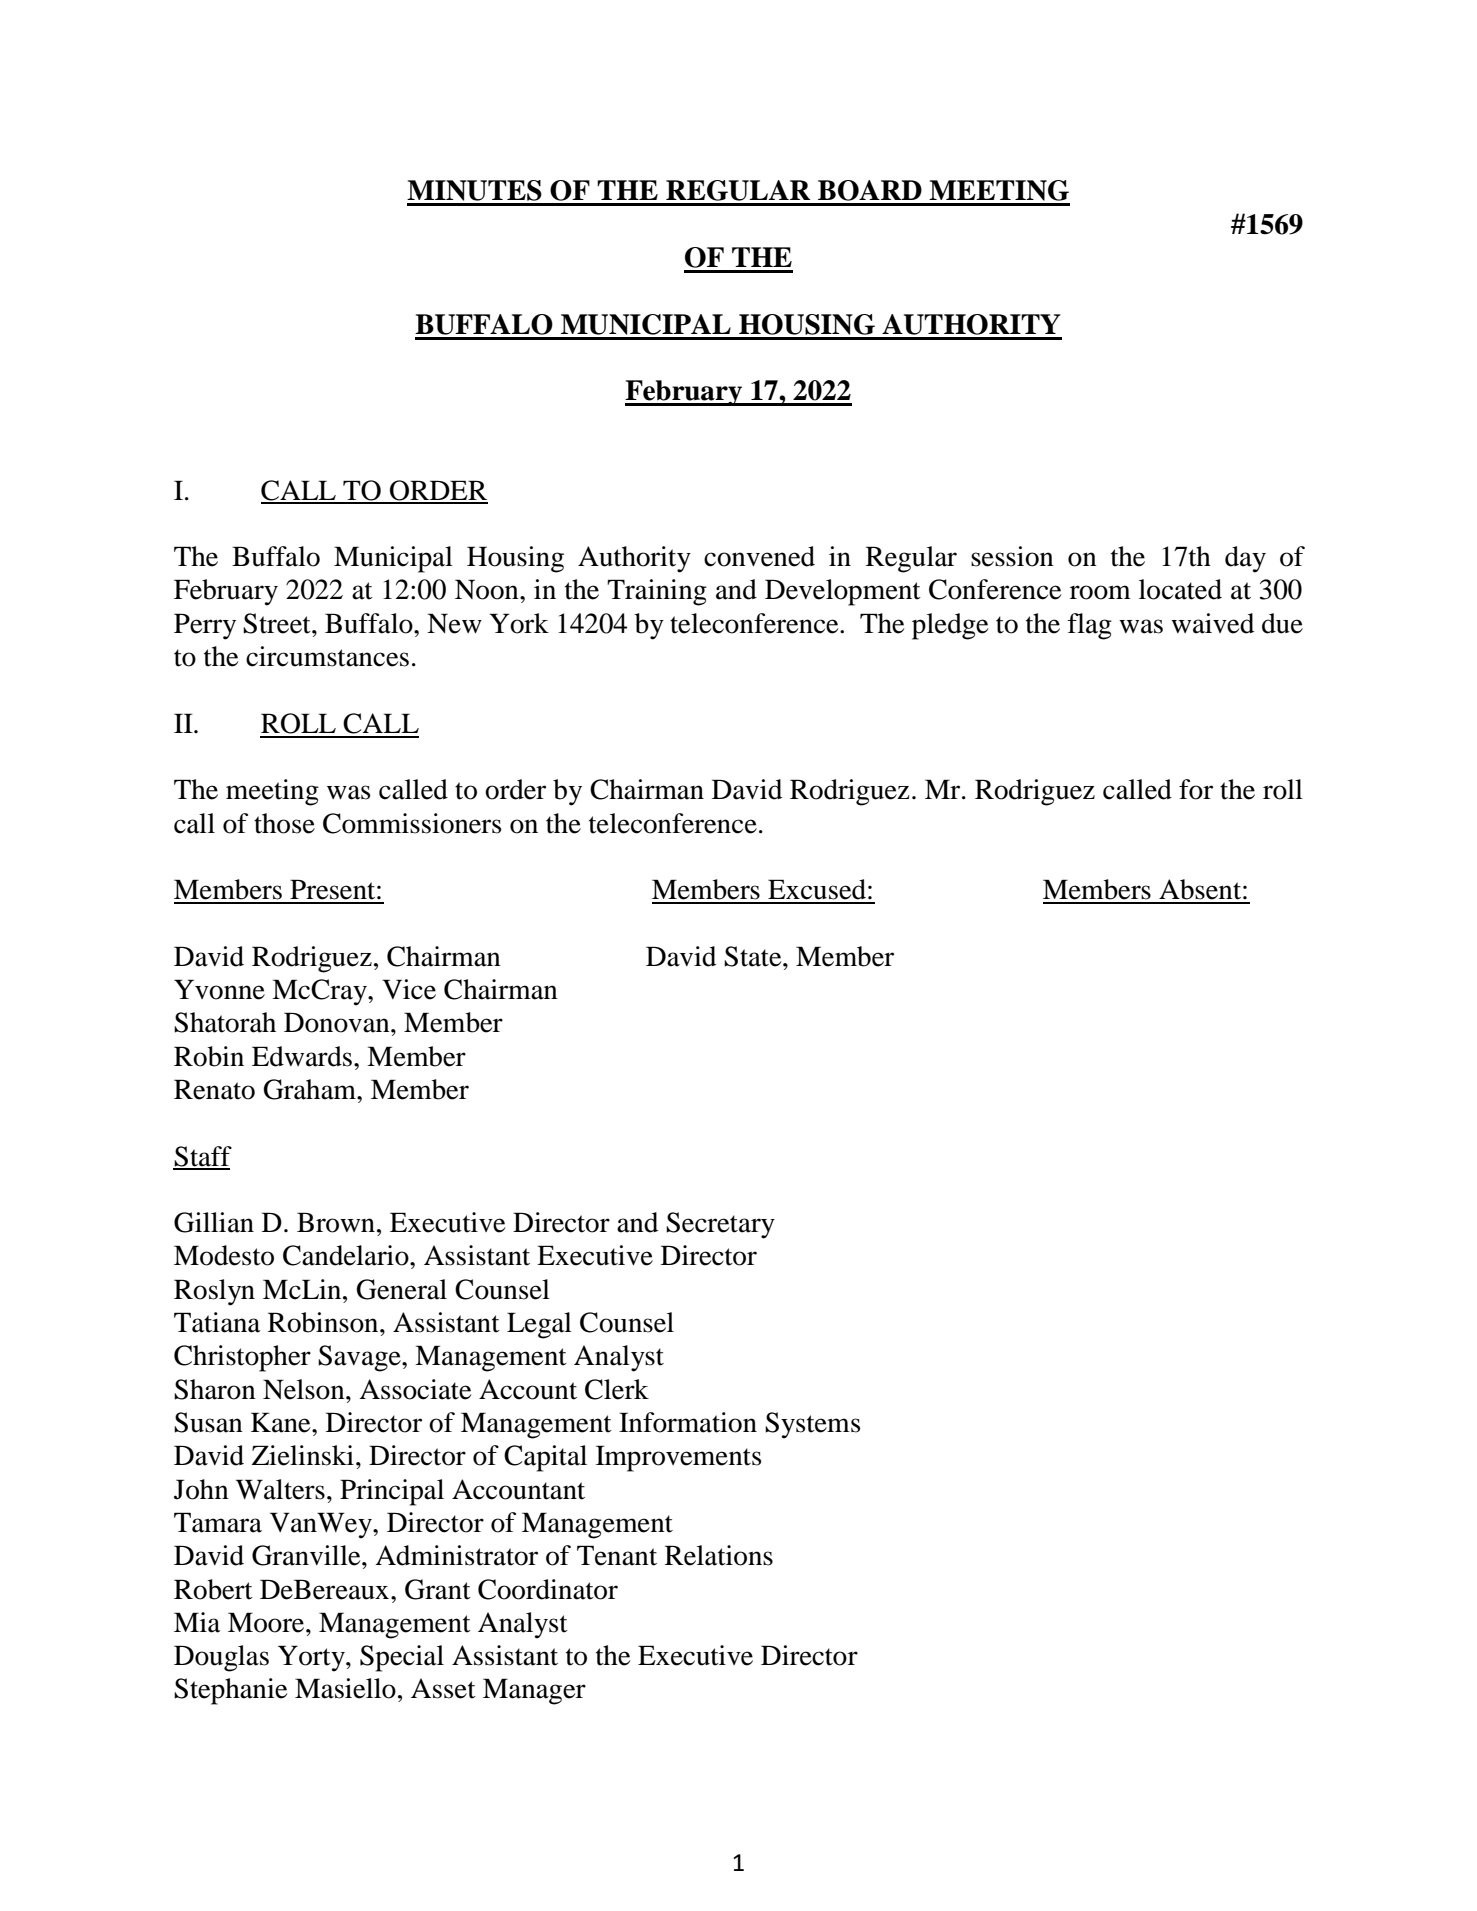 The height and width of the document is (1911, 1477). I want to click on Improvements, so click(678, 1458).
